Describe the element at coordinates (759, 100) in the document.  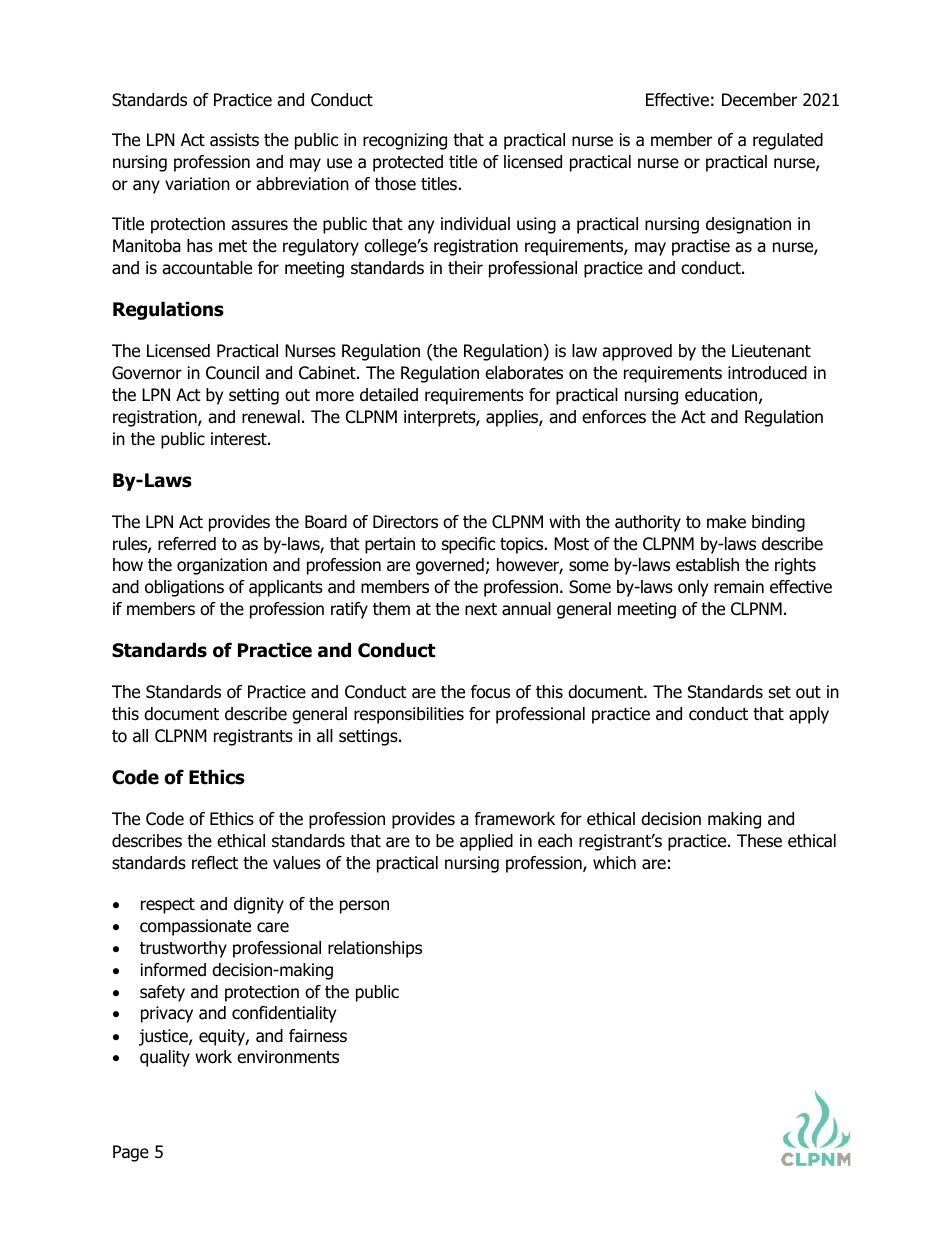
I see `December` at that location.
